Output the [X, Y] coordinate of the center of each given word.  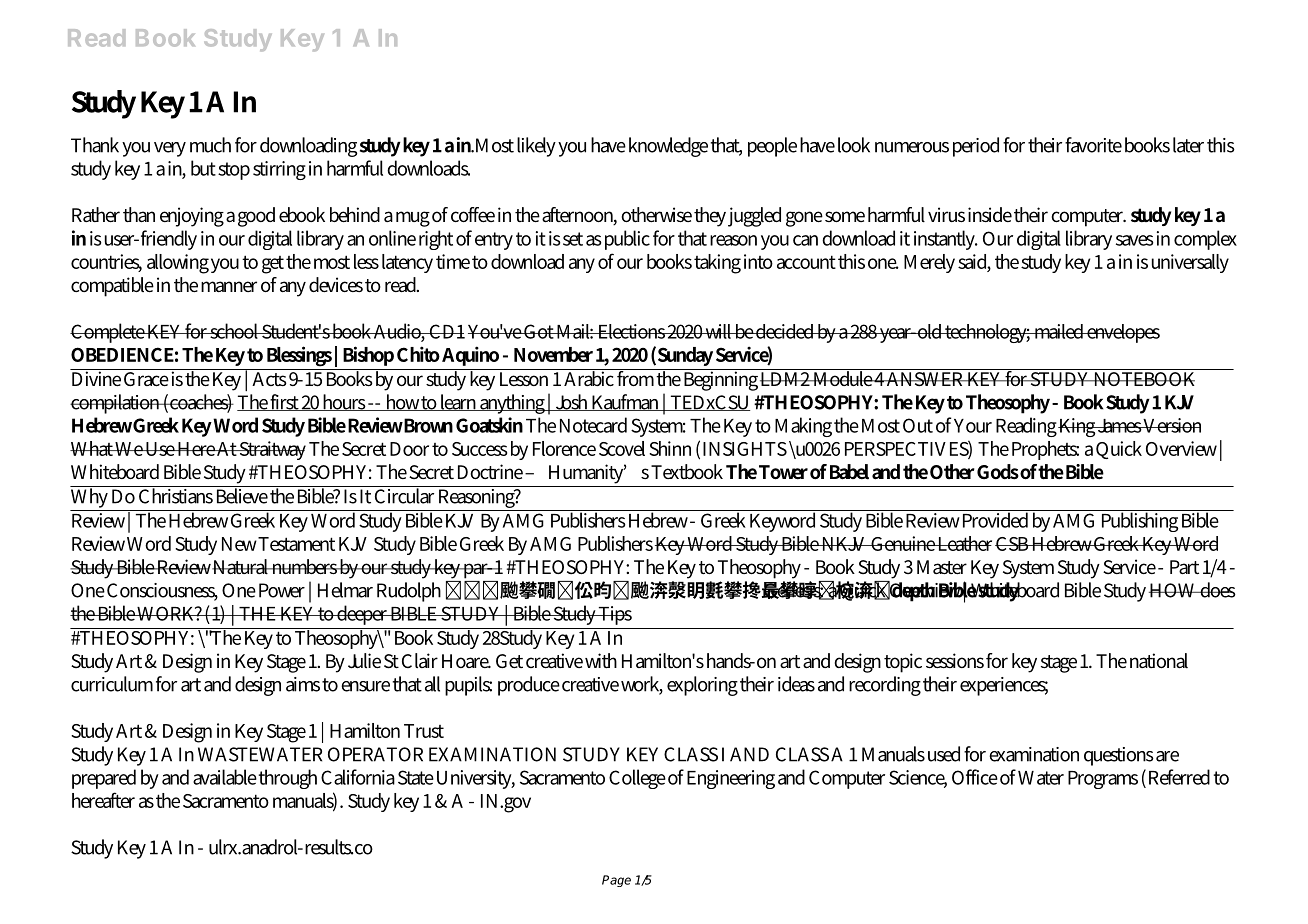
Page [616, 881]
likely [536, 147]
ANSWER [925, 378]
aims [303, 684]
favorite [1093, 145]
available [225, 777]
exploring [702, 686]
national [1159, 660]
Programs [1103, 780]
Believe [241, 495]
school [235, 331]
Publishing [1139, 521]
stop [234, 171]
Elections [631, 331]
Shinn [670, 448]
